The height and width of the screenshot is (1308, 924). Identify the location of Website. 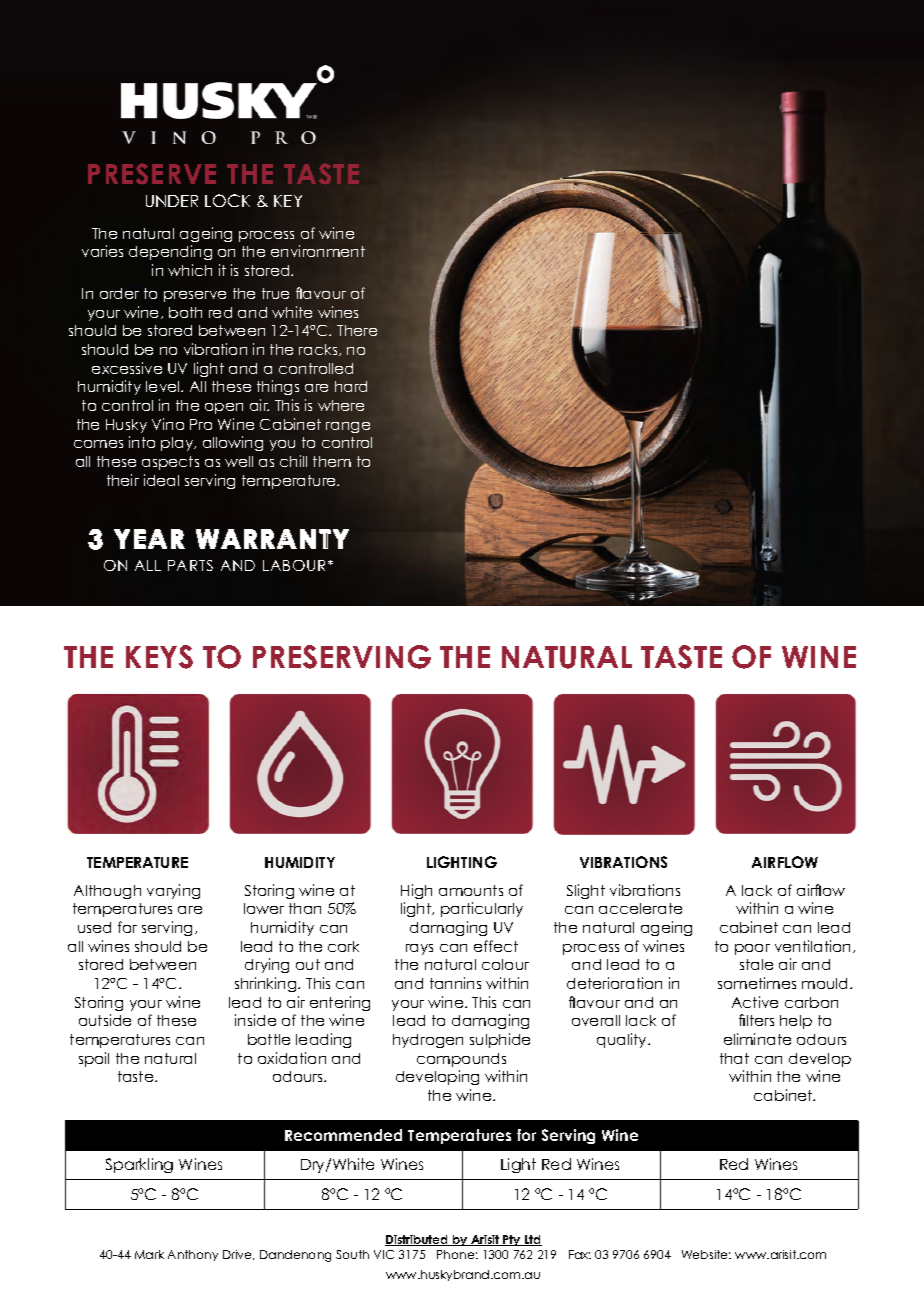
(706, 1254).
